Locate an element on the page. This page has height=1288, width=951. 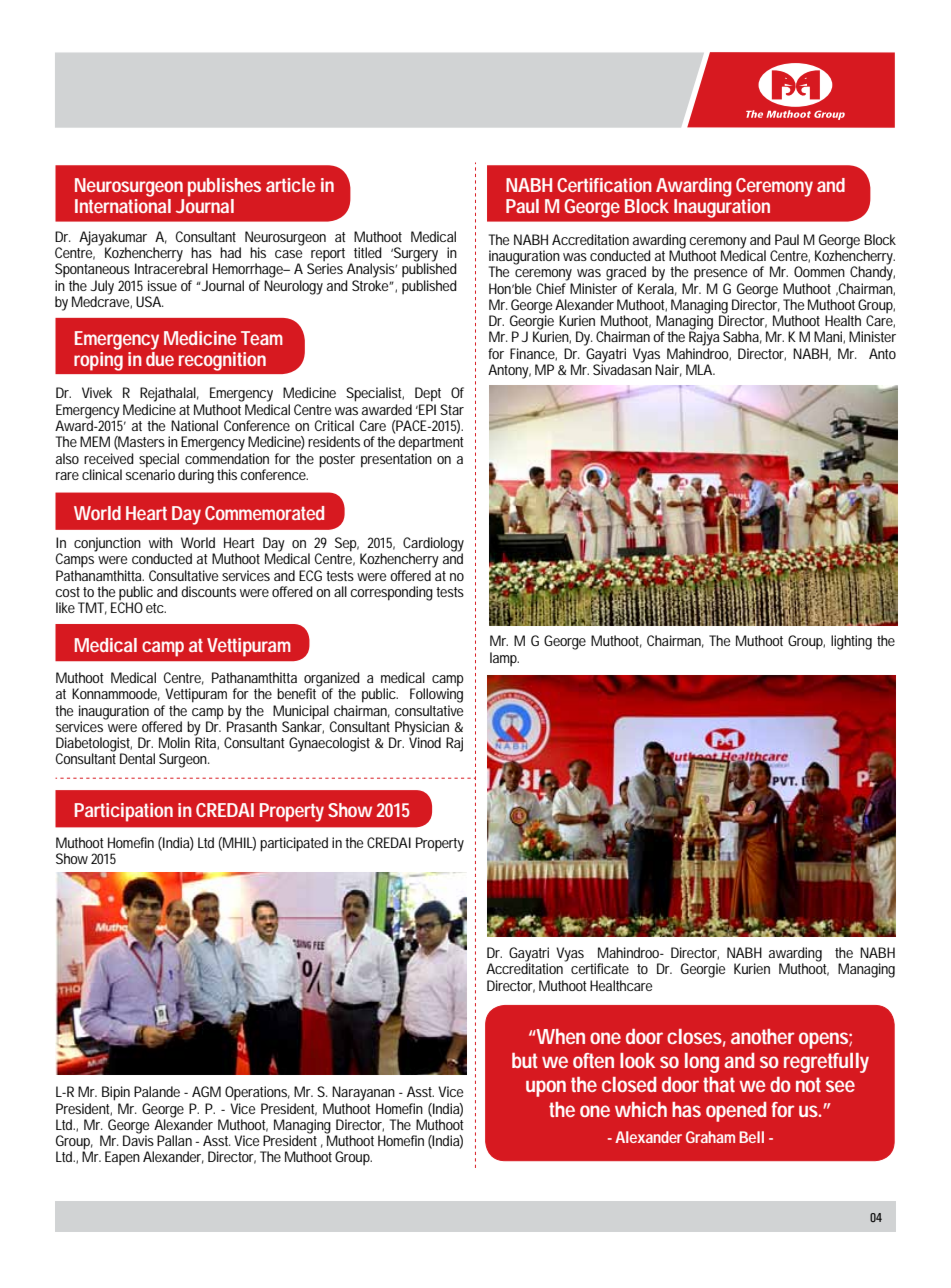
etc is located at coordinates (156, 608).
